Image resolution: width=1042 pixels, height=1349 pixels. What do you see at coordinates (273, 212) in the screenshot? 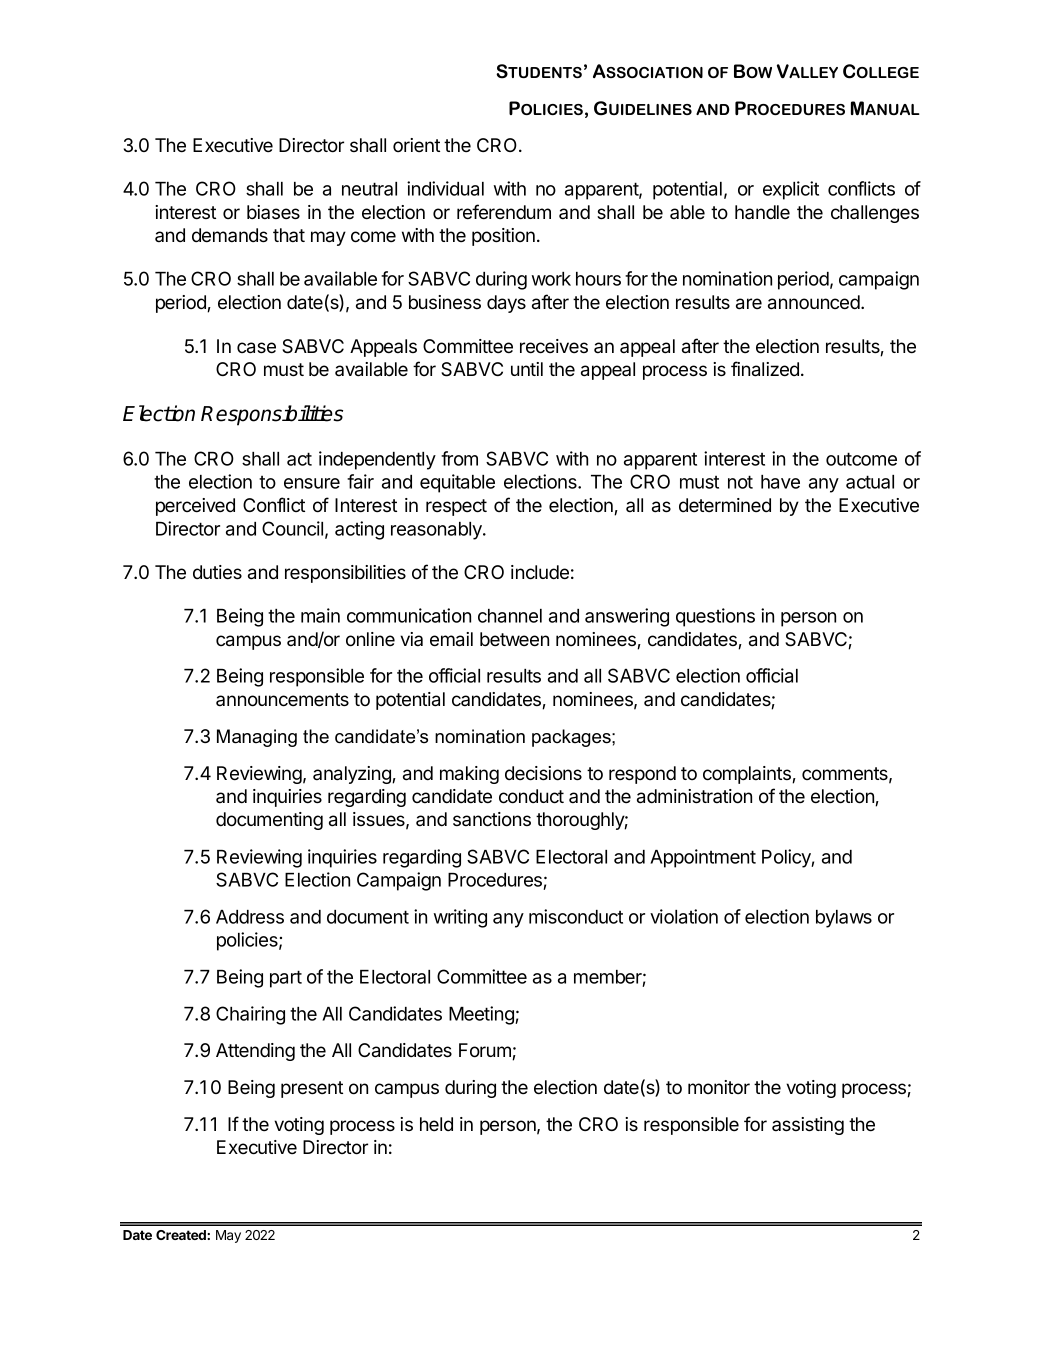
I see `biases` at bounding box center [273, 212].
